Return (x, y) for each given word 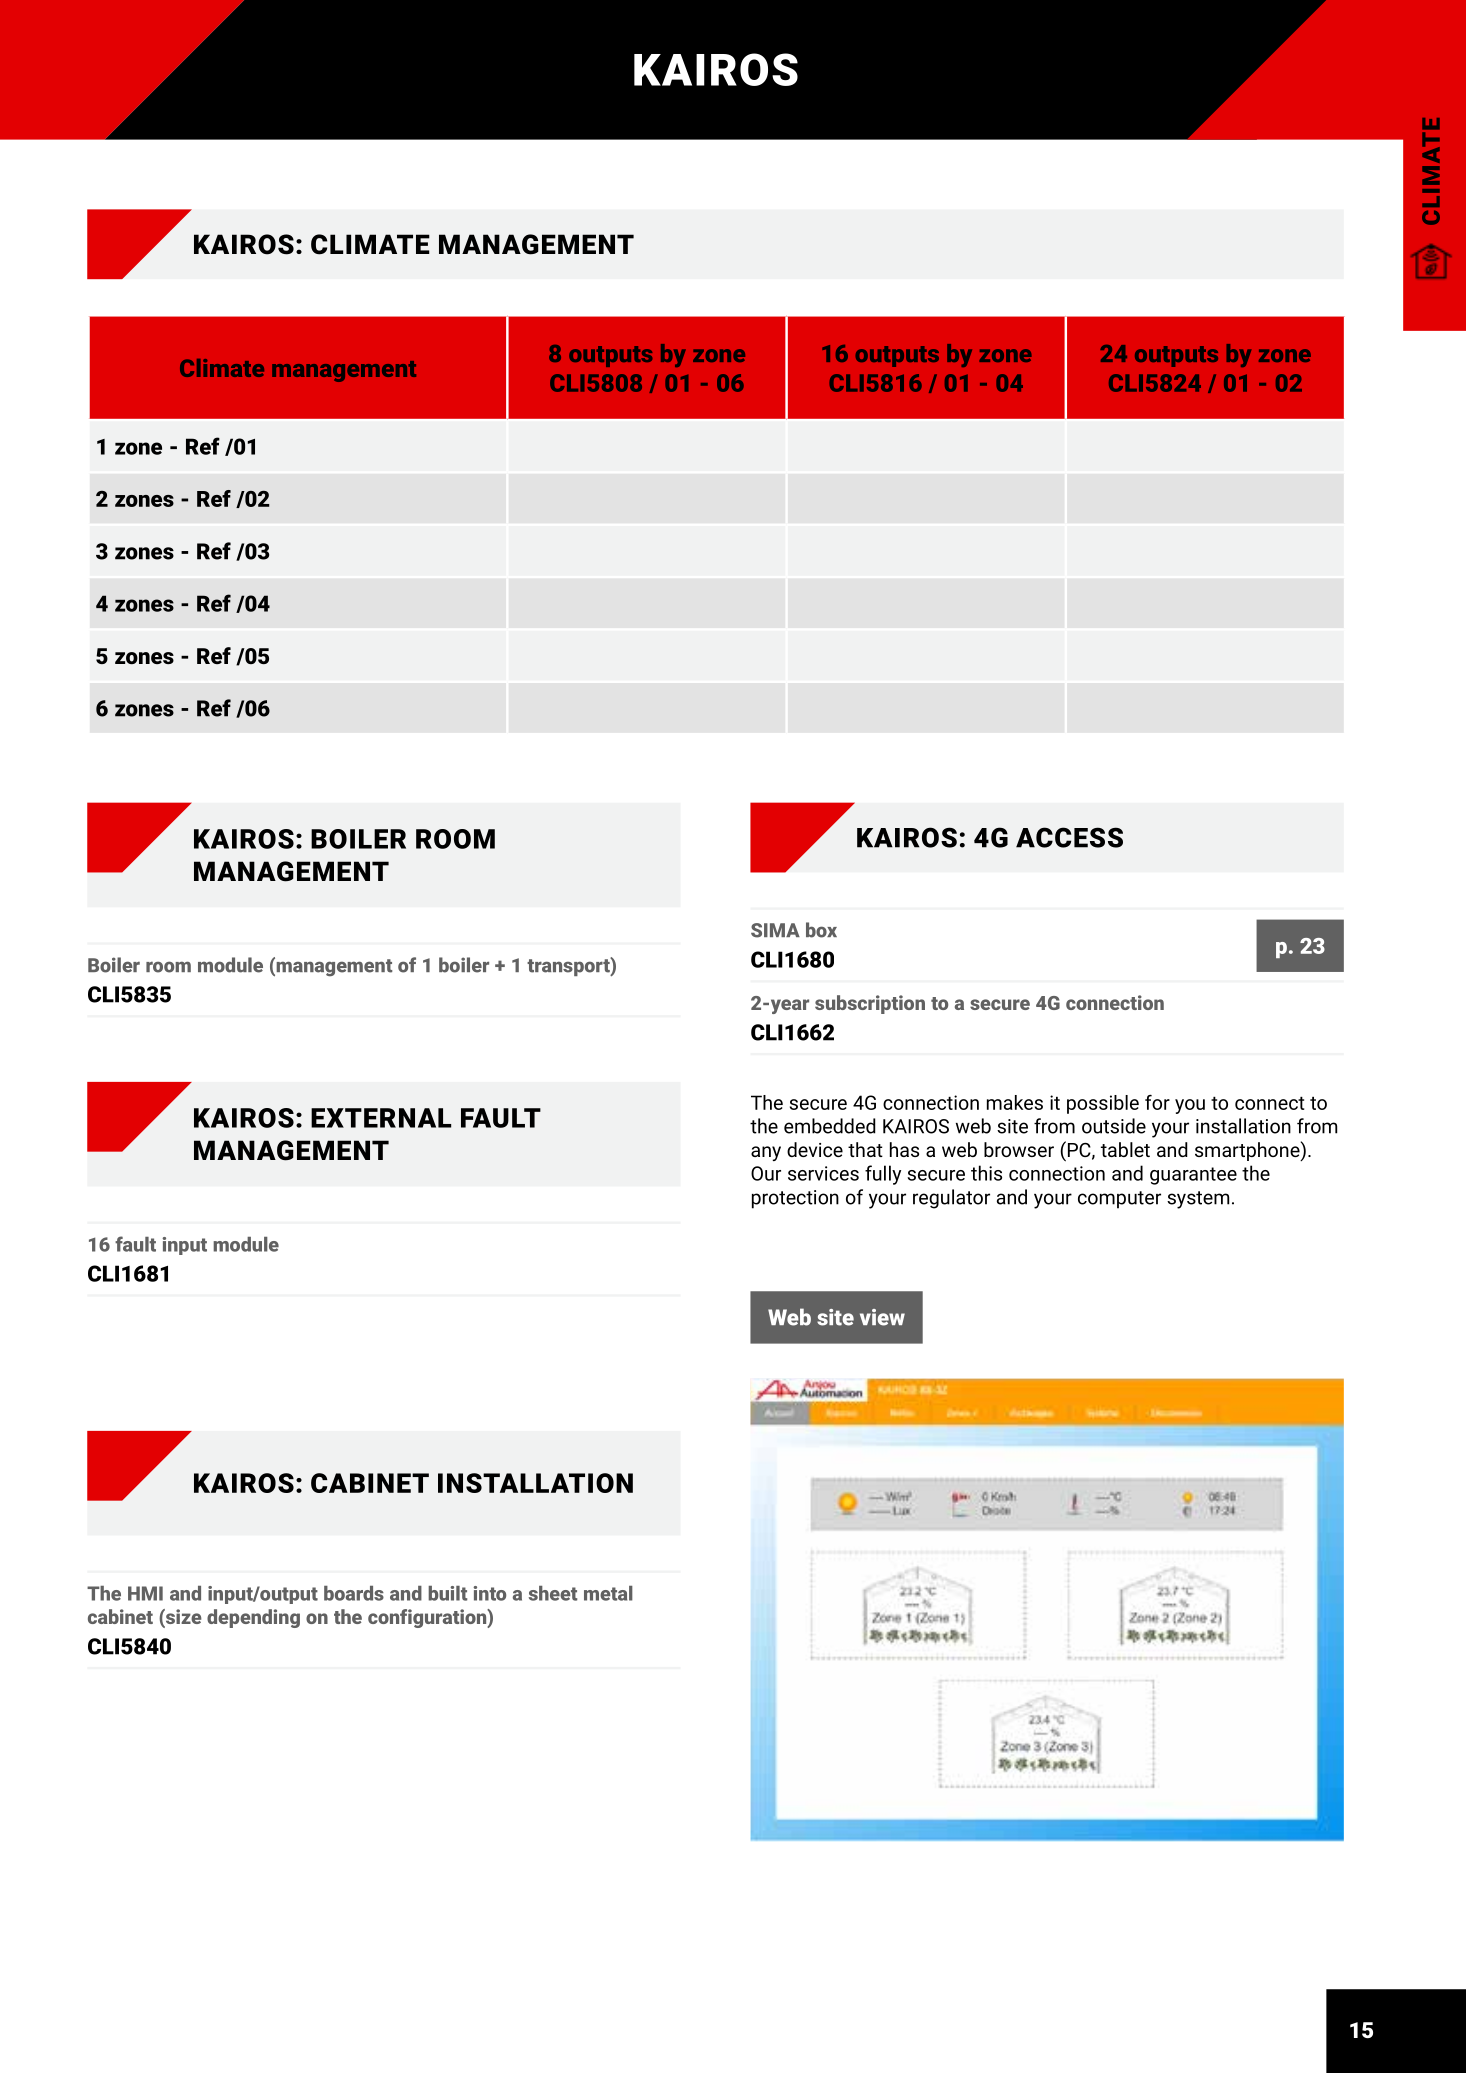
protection (795, 1199)
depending (253, 1618)
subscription (870, 1004)
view (882, 1317)
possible (1103, 1104)
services (823, 1173)
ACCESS (1069, 837)
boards (354, 1593)
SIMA (775, 930)
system (1198, 1200)
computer (1119, 1200)
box (821, 930)
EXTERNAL (381, 1118)
